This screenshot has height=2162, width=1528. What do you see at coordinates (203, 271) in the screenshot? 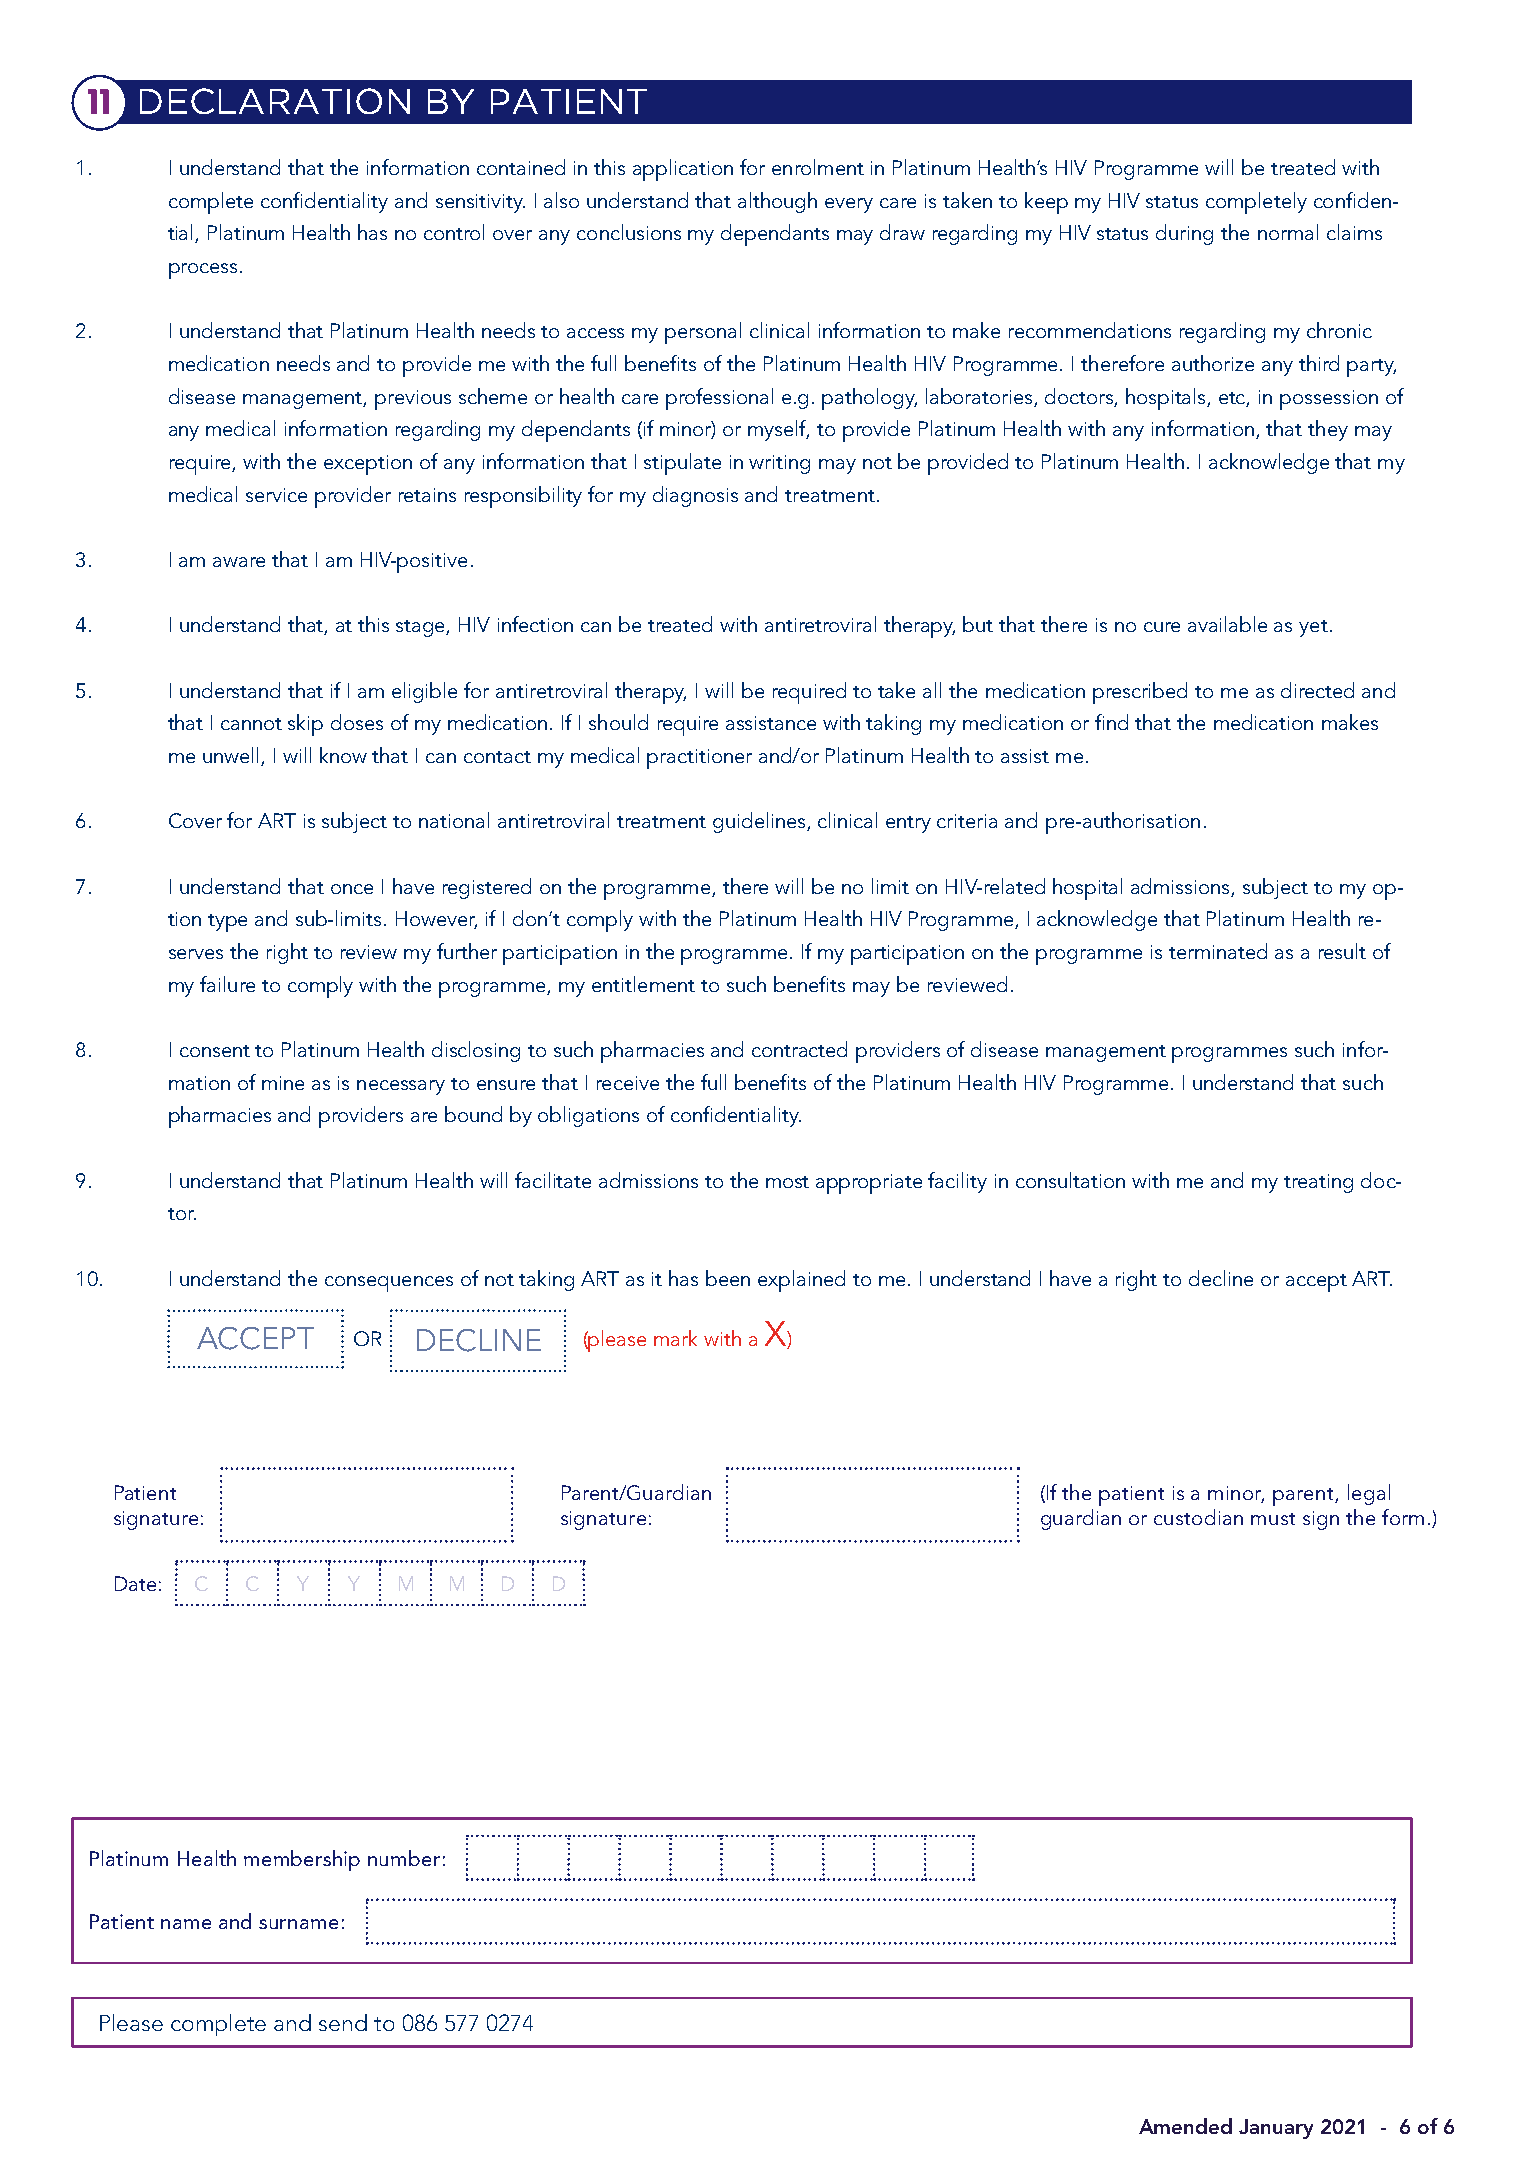
I see `process` at bounding box center [203, 271].
